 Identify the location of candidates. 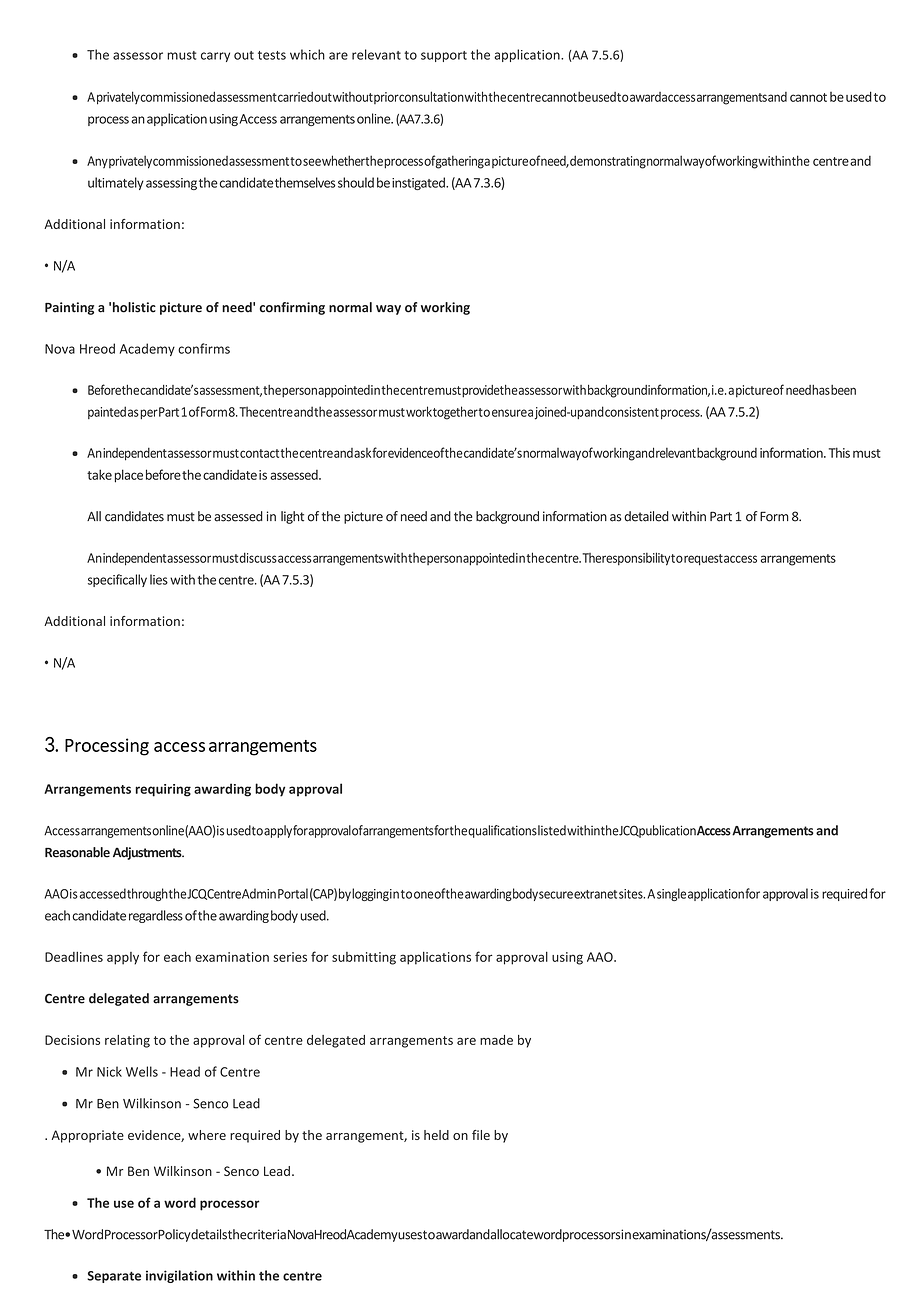
(134, 516).
